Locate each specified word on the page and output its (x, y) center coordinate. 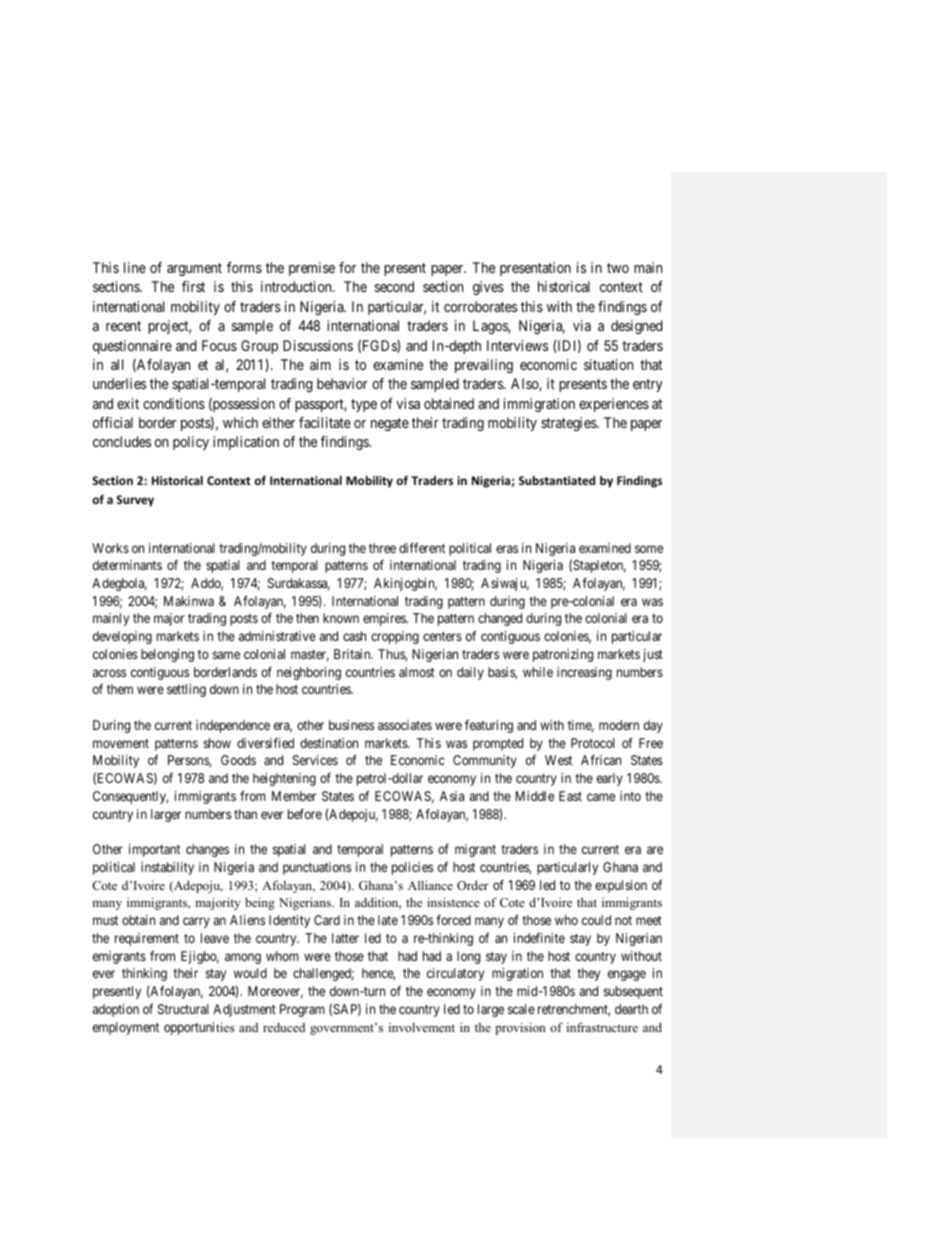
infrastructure (602, 1027)
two (618, 268)
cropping (395, 637)
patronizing (563, 655)
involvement (422, 1027)
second (394, 286)
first (193, 286)
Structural (183, 1009)
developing (122, 637)
